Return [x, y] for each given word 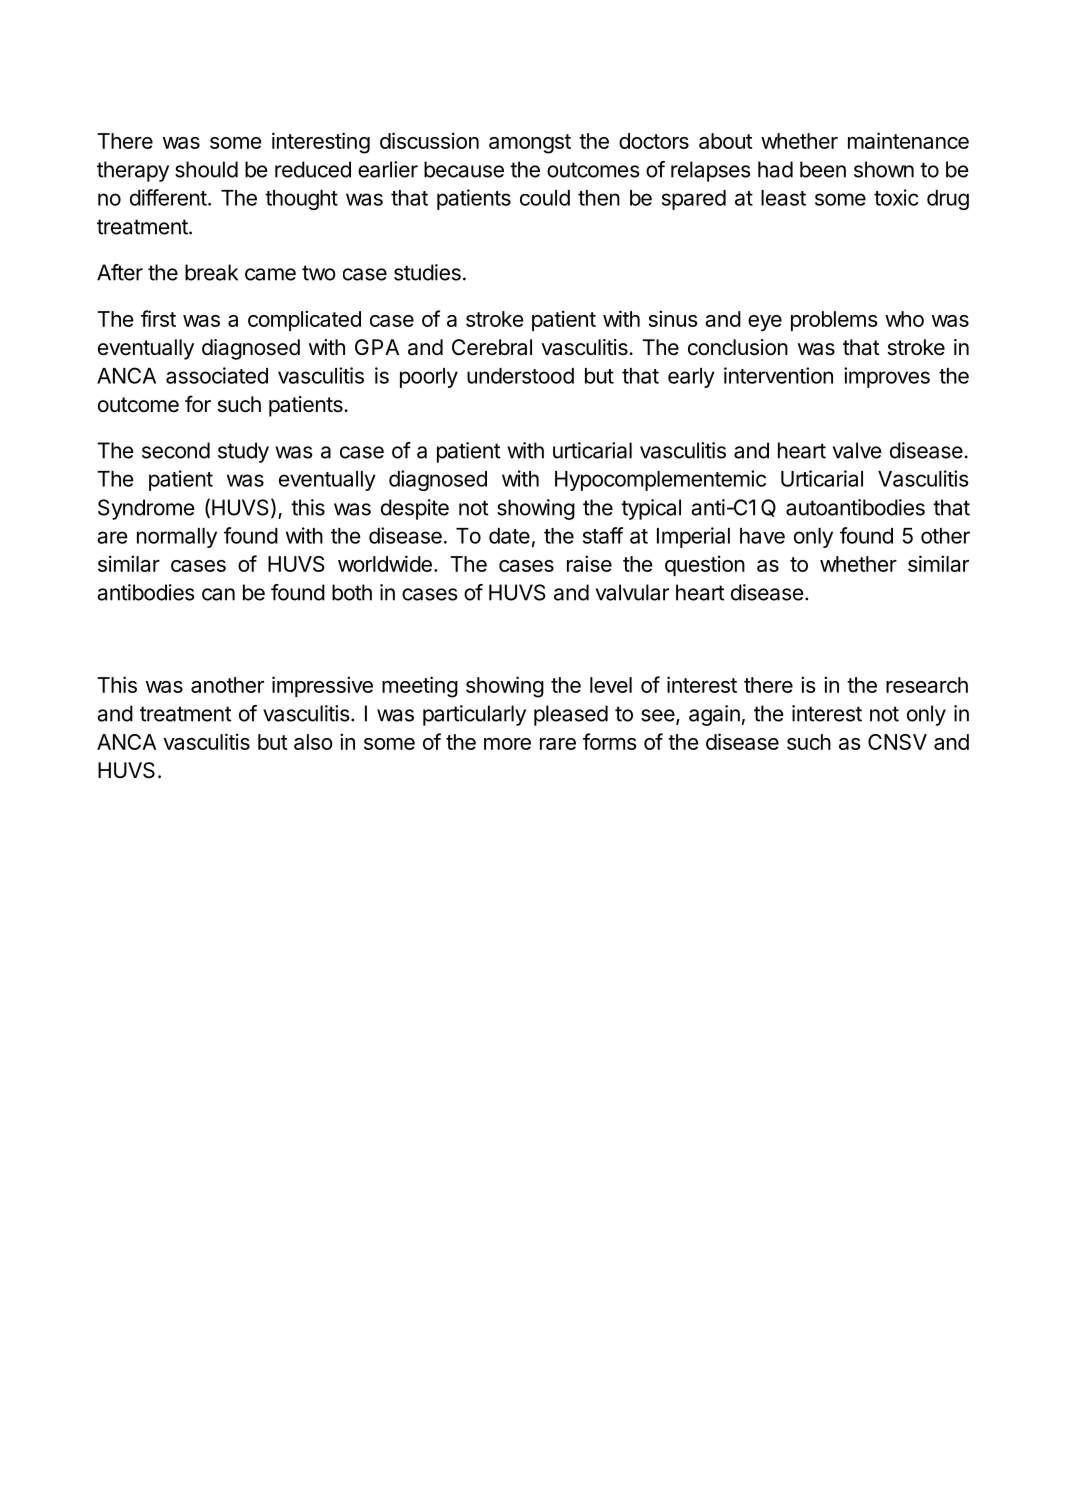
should [206, 169]
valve [857, 450]
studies [427, 272]
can [218, 594]
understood [520, 376]
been [823, 169]
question [705, 565]
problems [834, 321]
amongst [530, 144]
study [243, 452]
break [211, 272]
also [313, 742]
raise [589, 563]
